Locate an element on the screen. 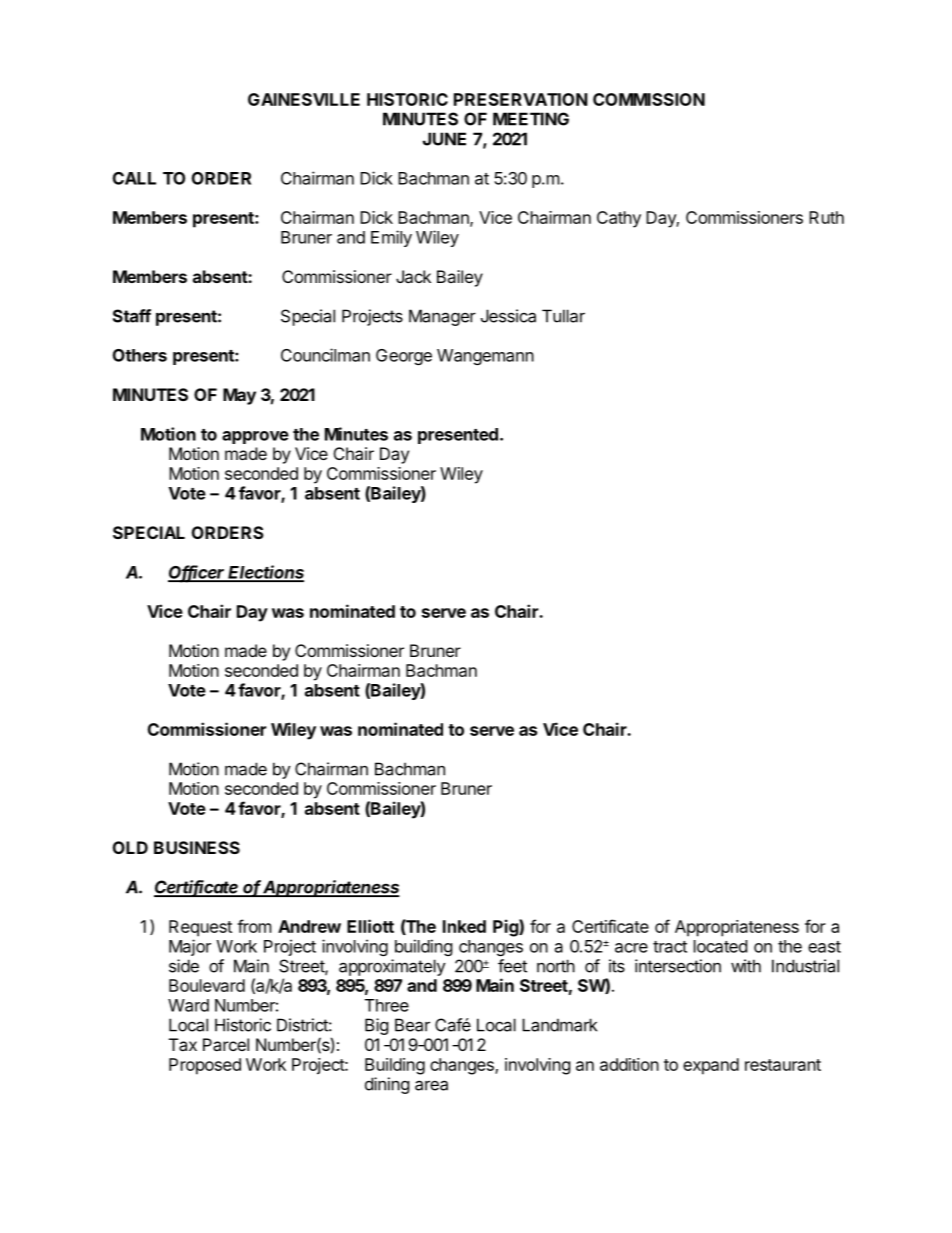 This screenshot has width=952, height=1233. approve is located at coordinates (255, 437).
